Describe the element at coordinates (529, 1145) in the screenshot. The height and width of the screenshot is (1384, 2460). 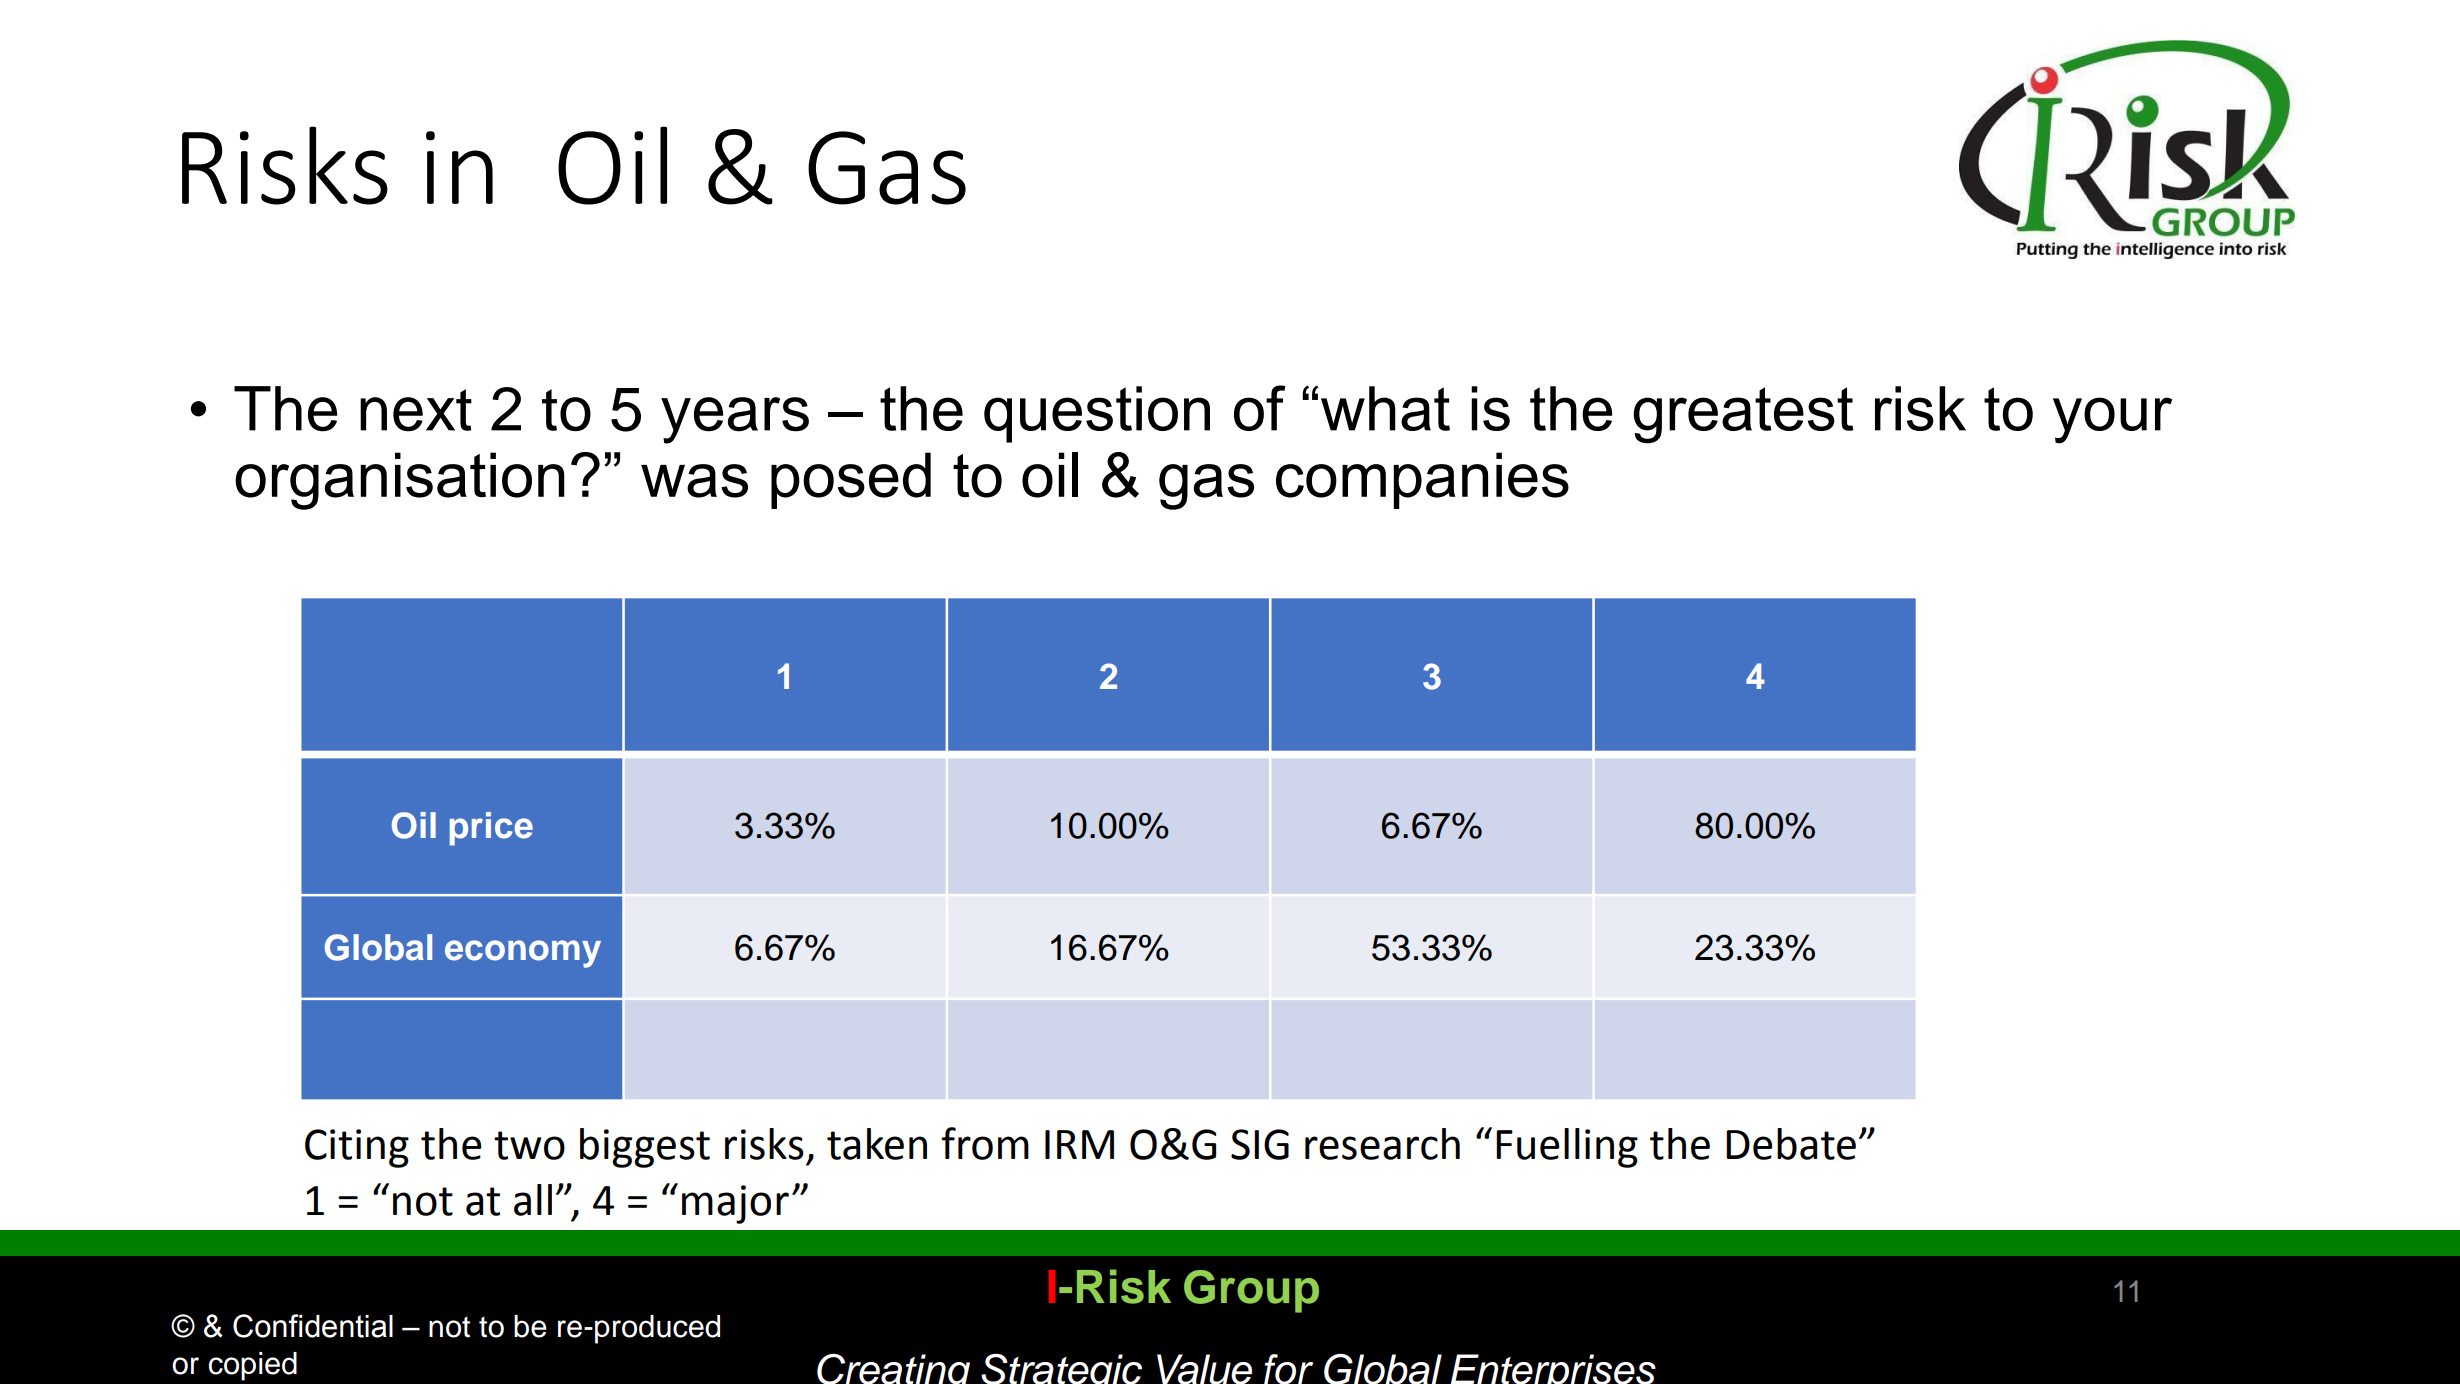
I see `two` at that location.
